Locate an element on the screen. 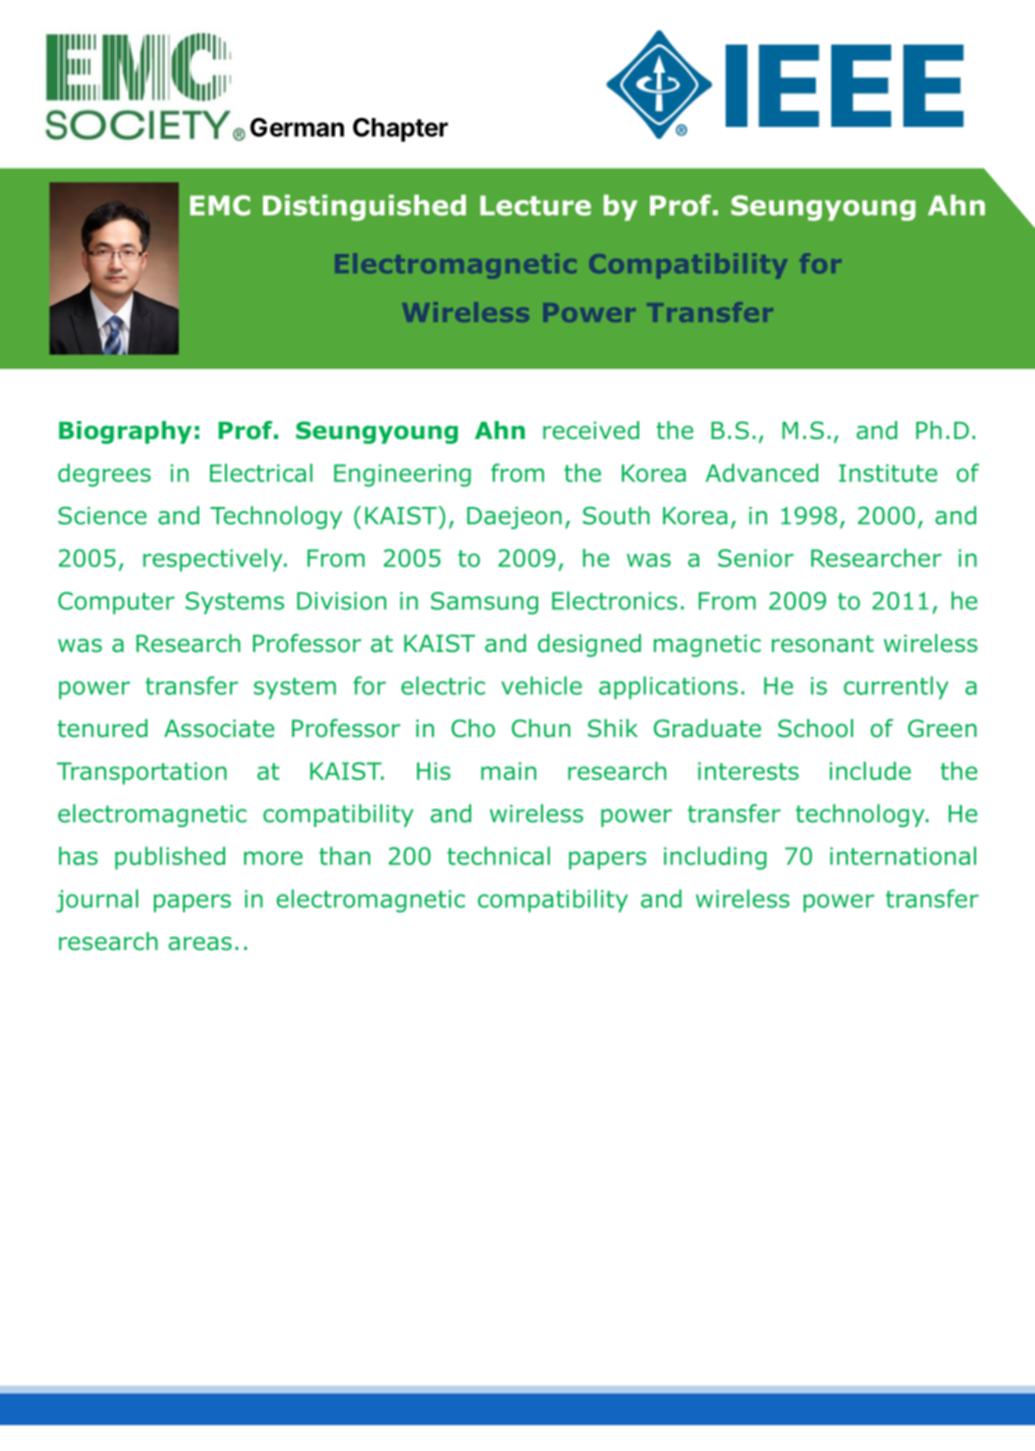 The height and width of the screenshot is (1451, 1035). Biography is located at coordinates (125, 432).
